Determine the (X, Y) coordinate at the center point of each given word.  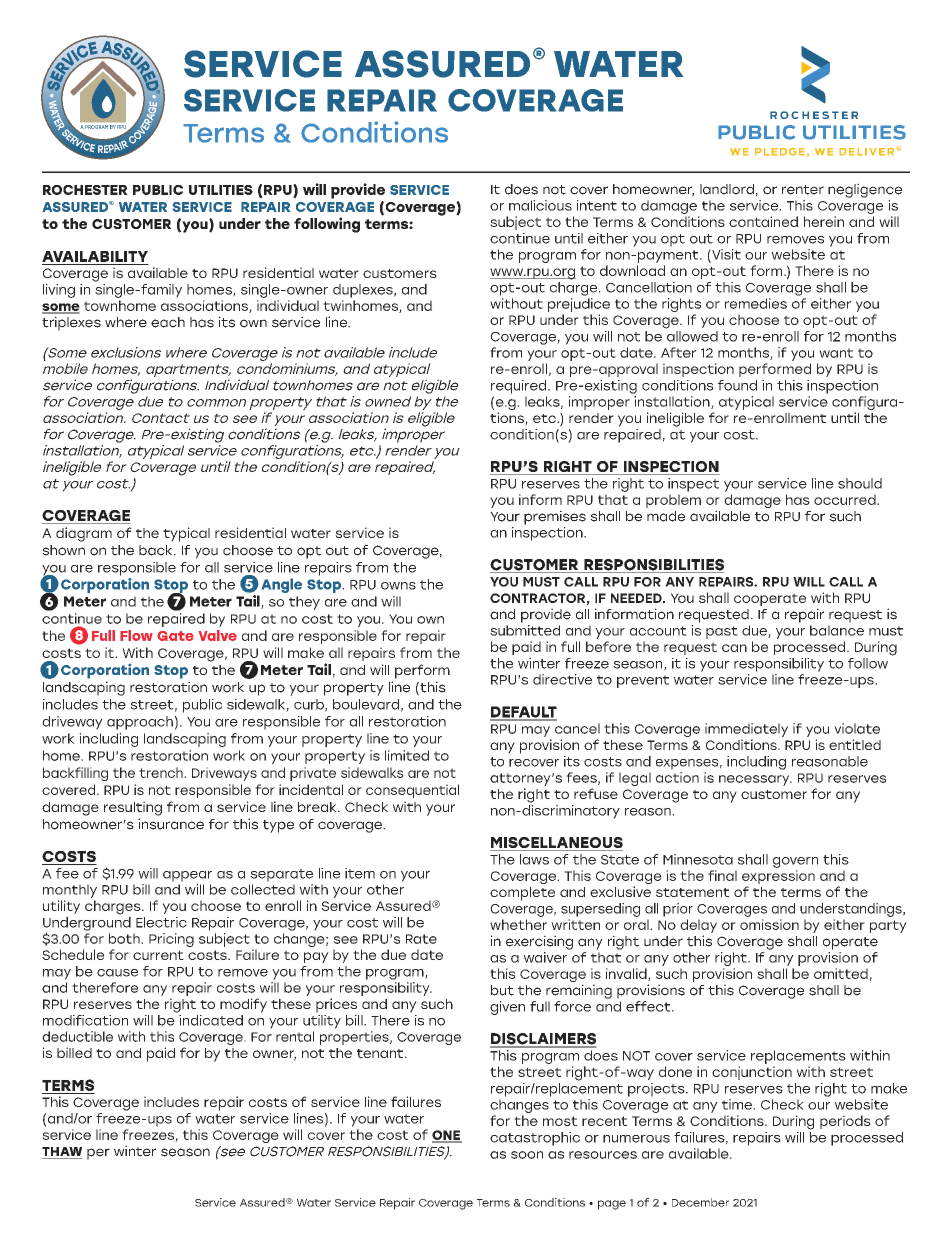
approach (140, 723)
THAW (62, 1153)
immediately (746, 730)
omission (769, 924)
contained (763, 221)
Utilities (221, 190)
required (520, 387)
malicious (540, 205)
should (860, 483)
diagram (84, 534)
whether (518, 924)
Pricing (171, 940)
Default (523, 713)
